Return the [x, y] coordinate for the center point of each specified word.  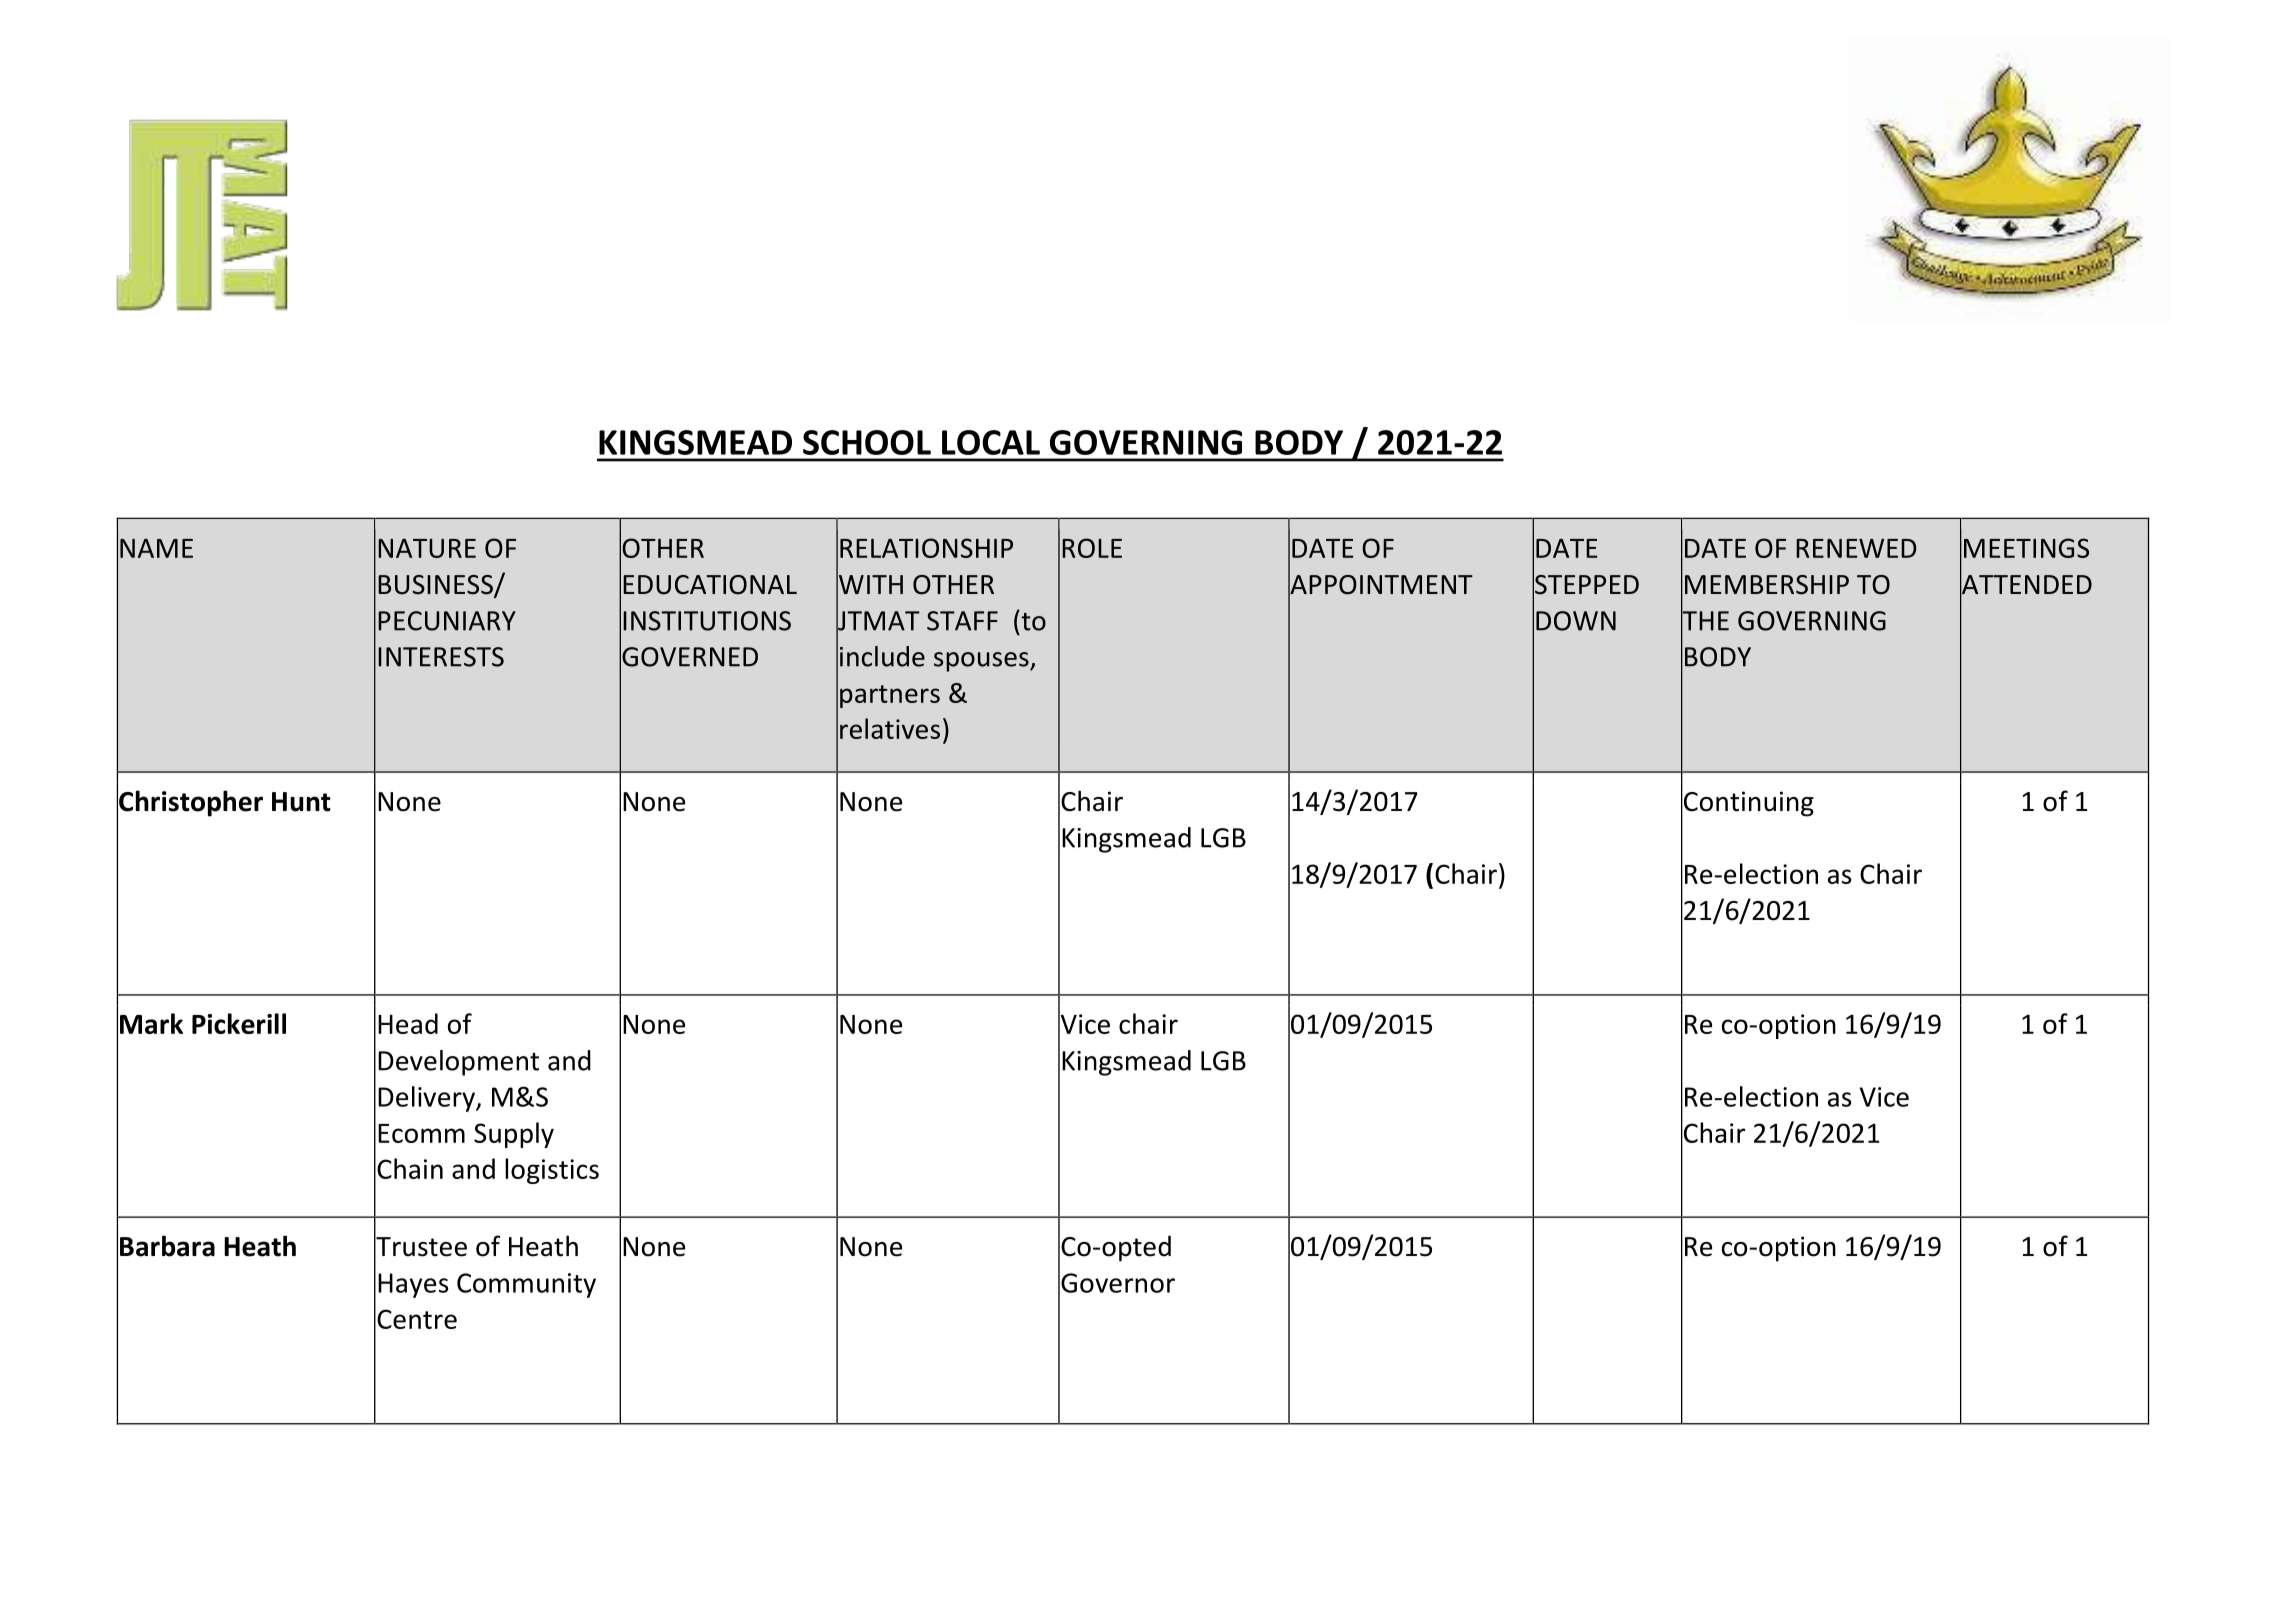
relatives [890, 728]
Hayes [413, 1285]
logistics [552, 1171]
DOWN [1576, 621]
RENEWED [1856, 548]
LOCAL [991, 442]
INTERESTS [441, 657]
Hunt [301, 802]
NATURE [427, 548]
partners [890, 696]
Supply [514, 1135]
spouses [982, 662]
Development [458, 1063]
